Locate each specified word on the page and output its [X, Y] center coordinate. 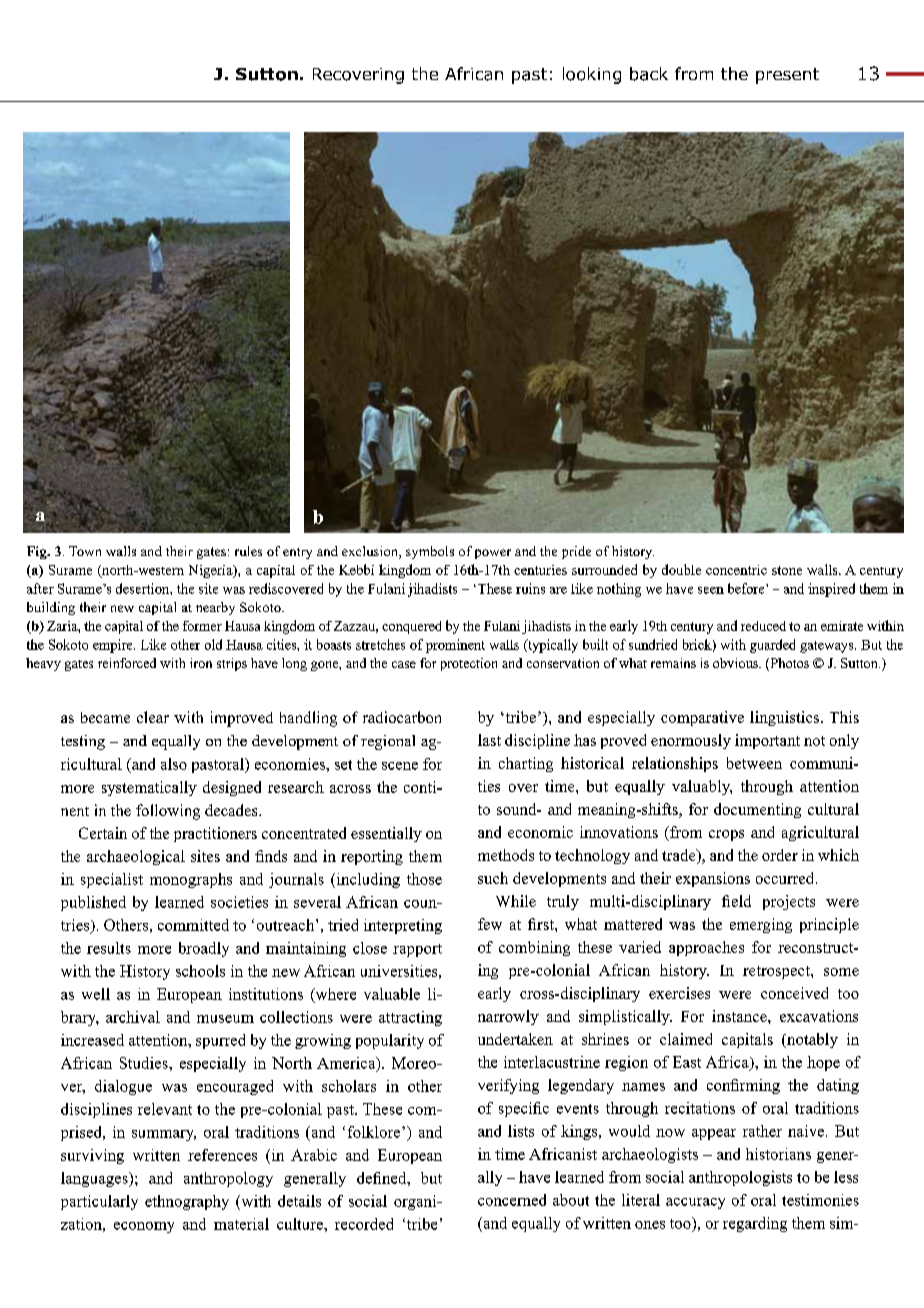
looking [592, 75]
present [787, 76]
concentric [736, 570]
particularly [99, 1202]
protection [469, 664]
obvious [736, 663]
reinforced [127, 663]
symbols [430, 552]
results [109, 948]
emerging [761, 925]
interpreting [403, 926]
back [649, 74]
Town [85, 551]
